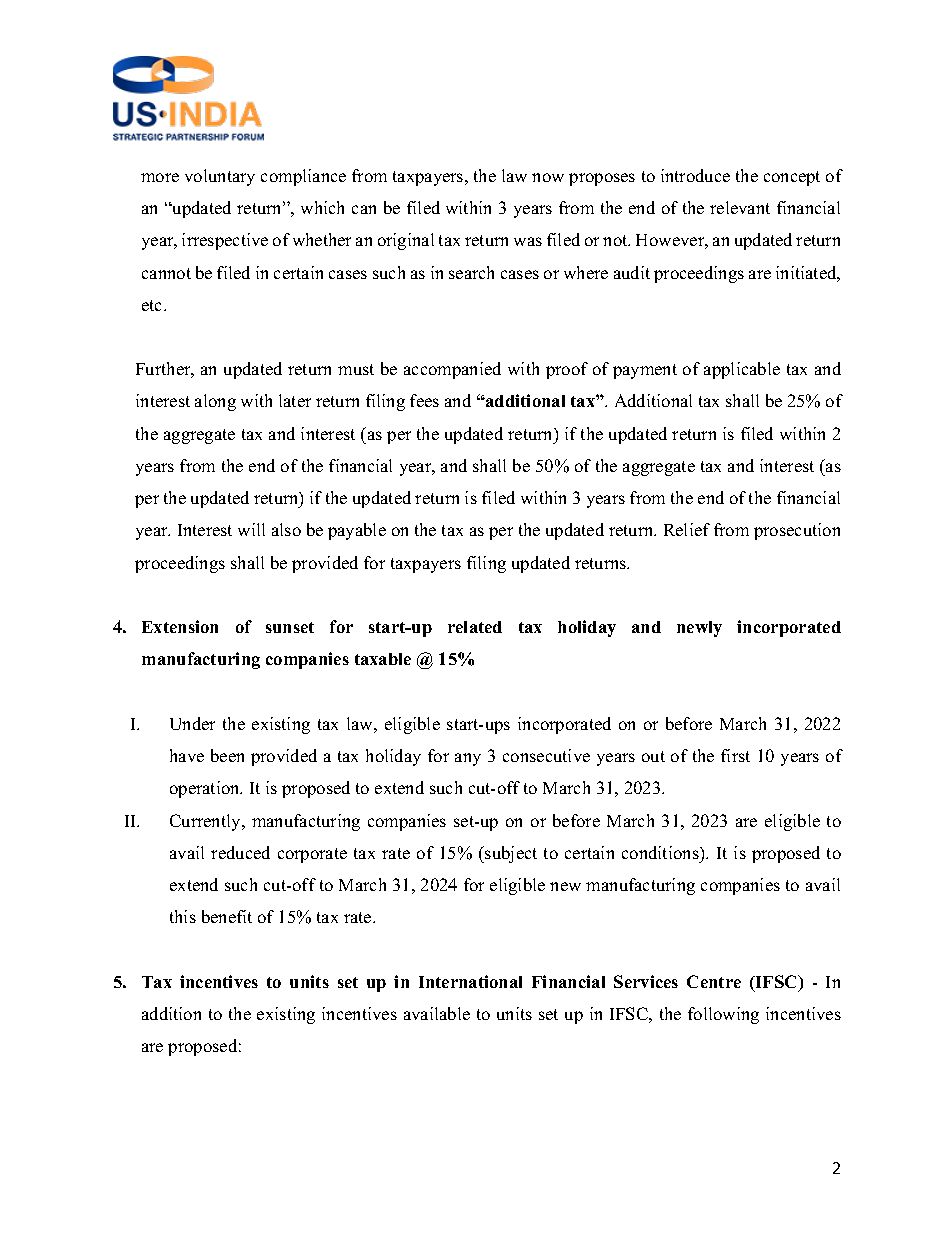  What do you see at coordinates (470, 981) in the screenshot?
I see `International` at bounding box center [470, 981].
